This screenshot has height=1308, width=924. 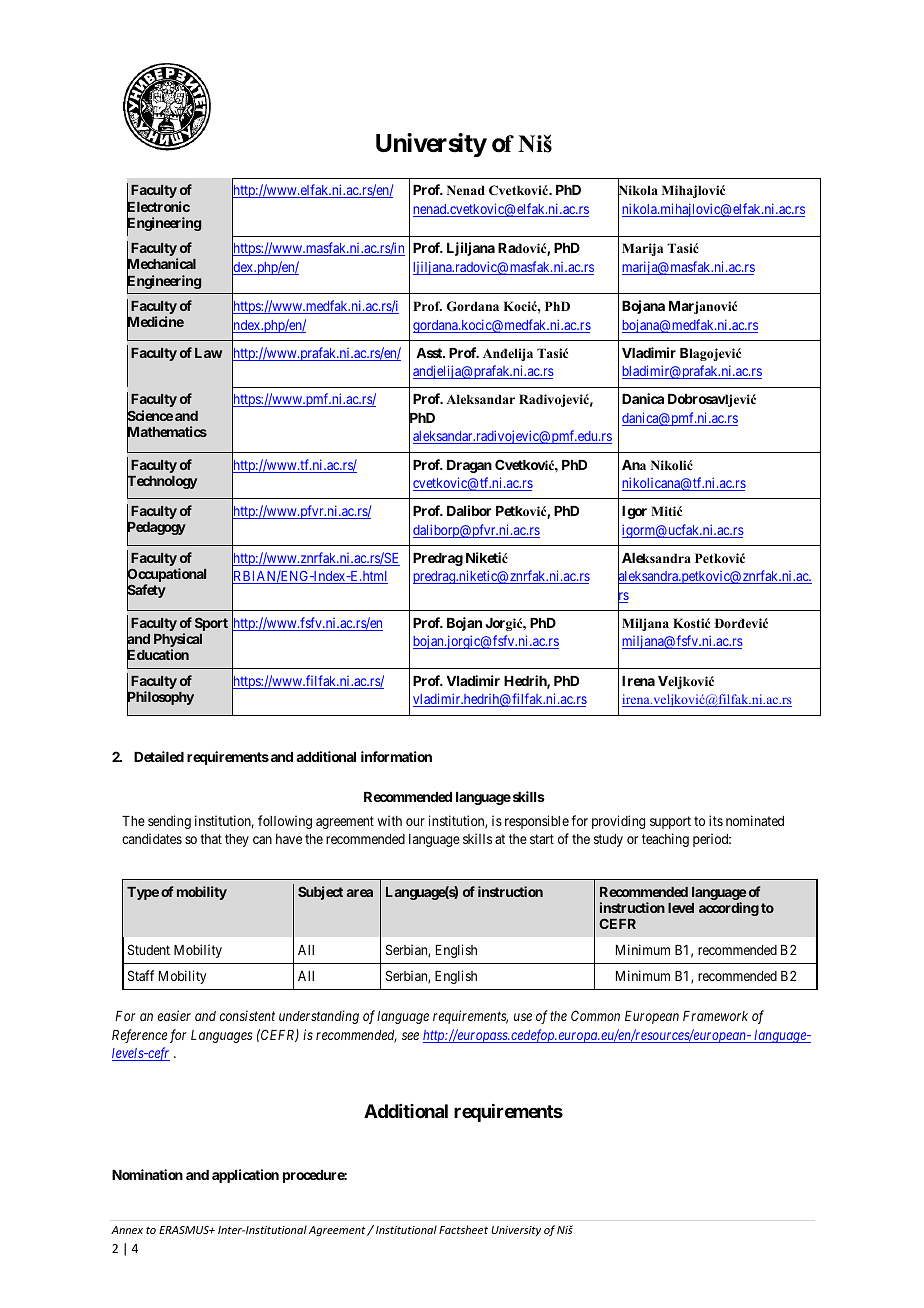 I want to click on Law, so click(x=208, y=353).
